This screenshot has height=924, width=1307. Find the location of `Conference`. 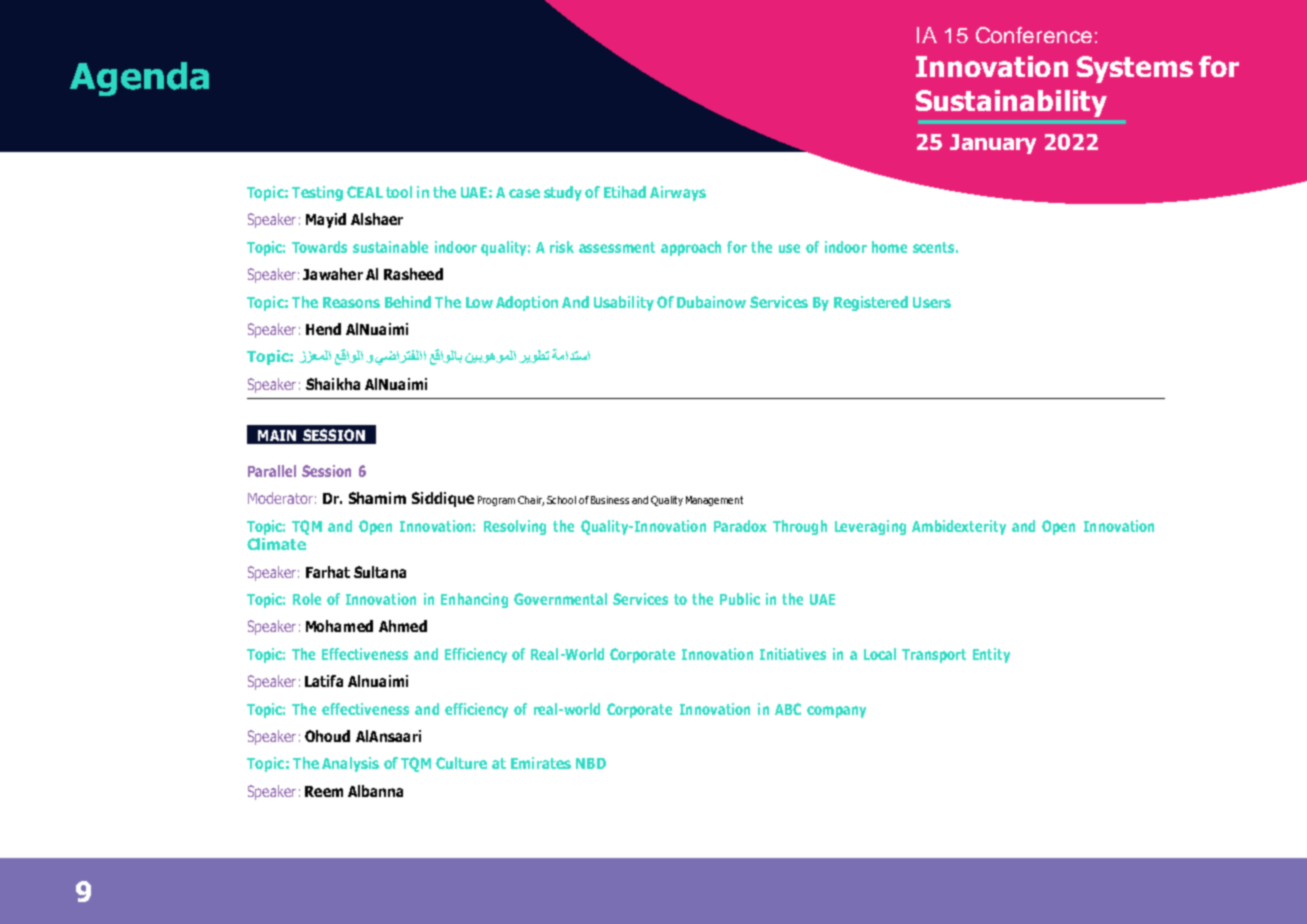

Conference is located at coordinates (1034, 35).
